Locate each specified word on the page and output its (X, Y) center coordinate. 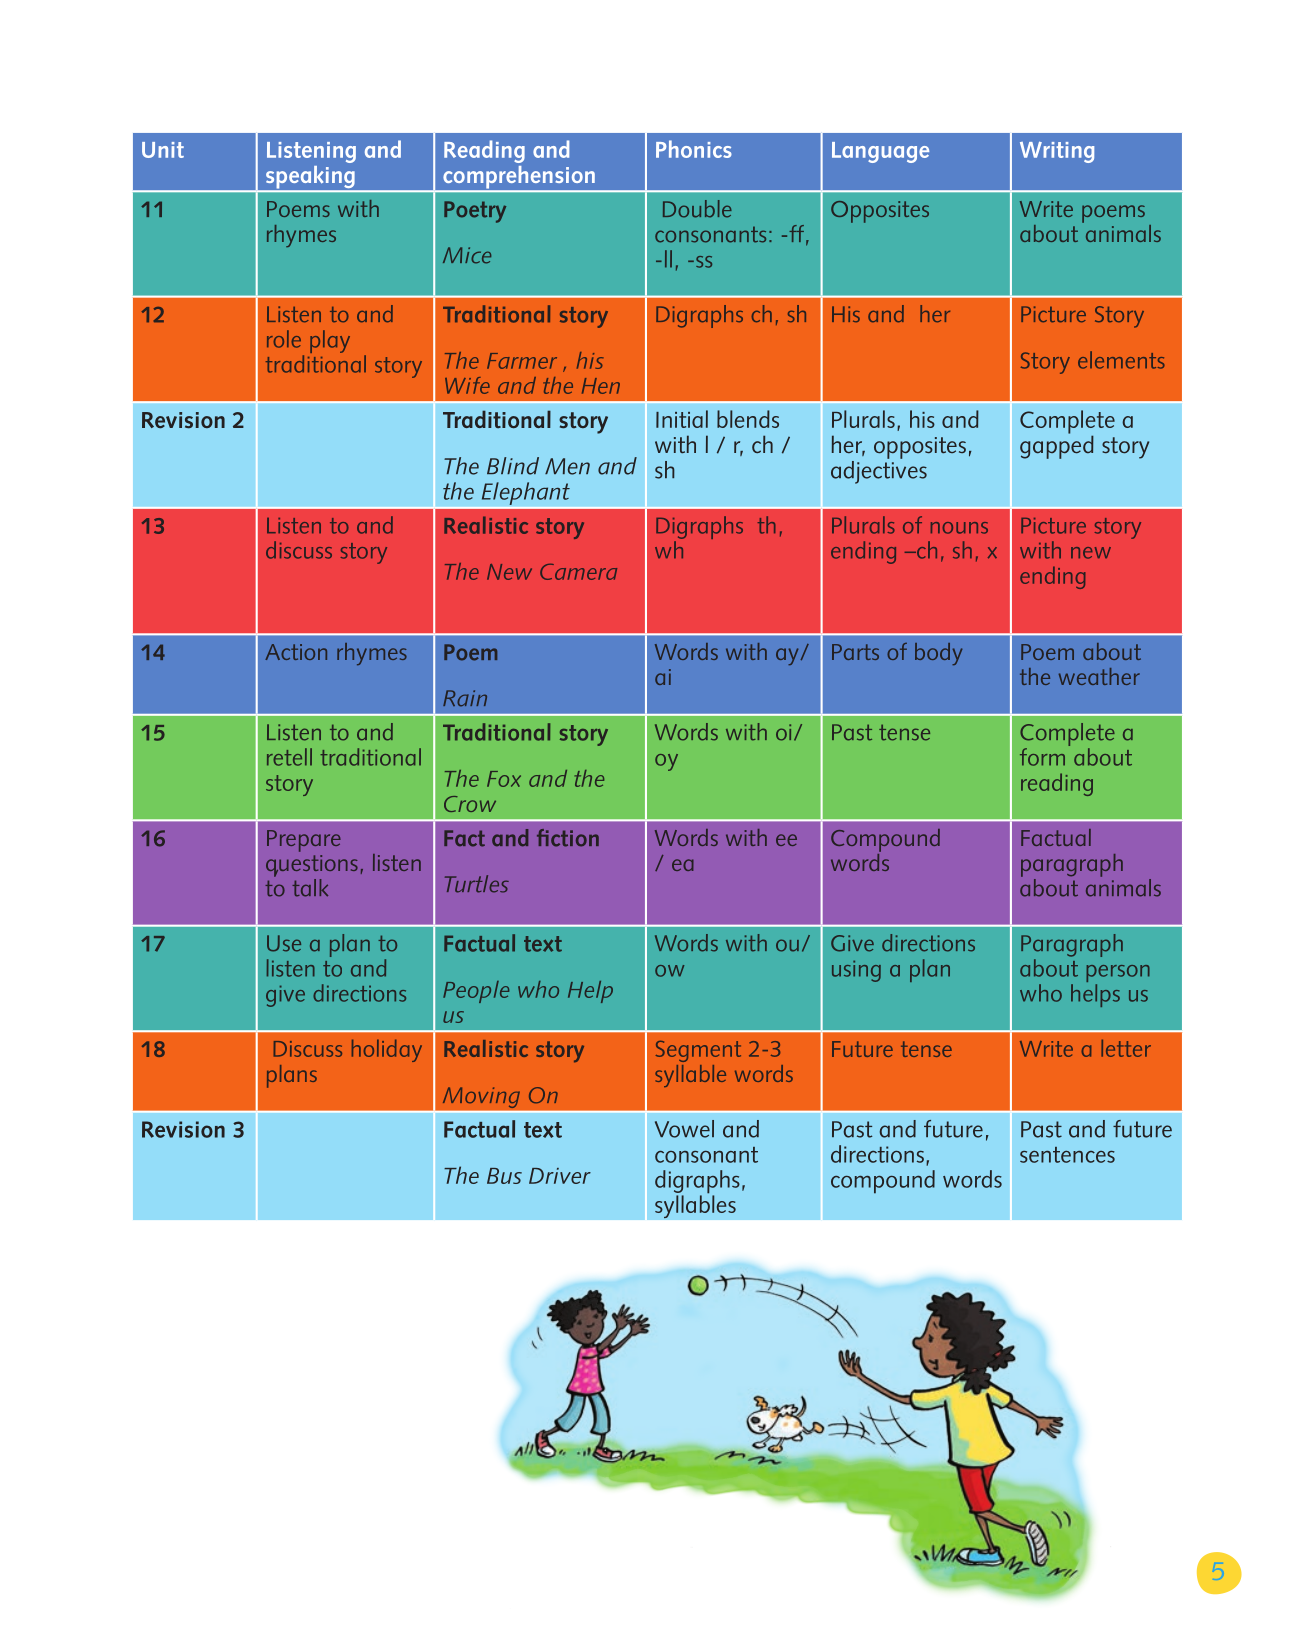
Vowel (684, 1129)
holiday (387, 1050)
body (939, 654)
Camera (578, 572)
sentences (1067, 1155)
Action (296, 652)
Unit (163, 150)
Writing (1057, 152)
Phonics (694, 149)
